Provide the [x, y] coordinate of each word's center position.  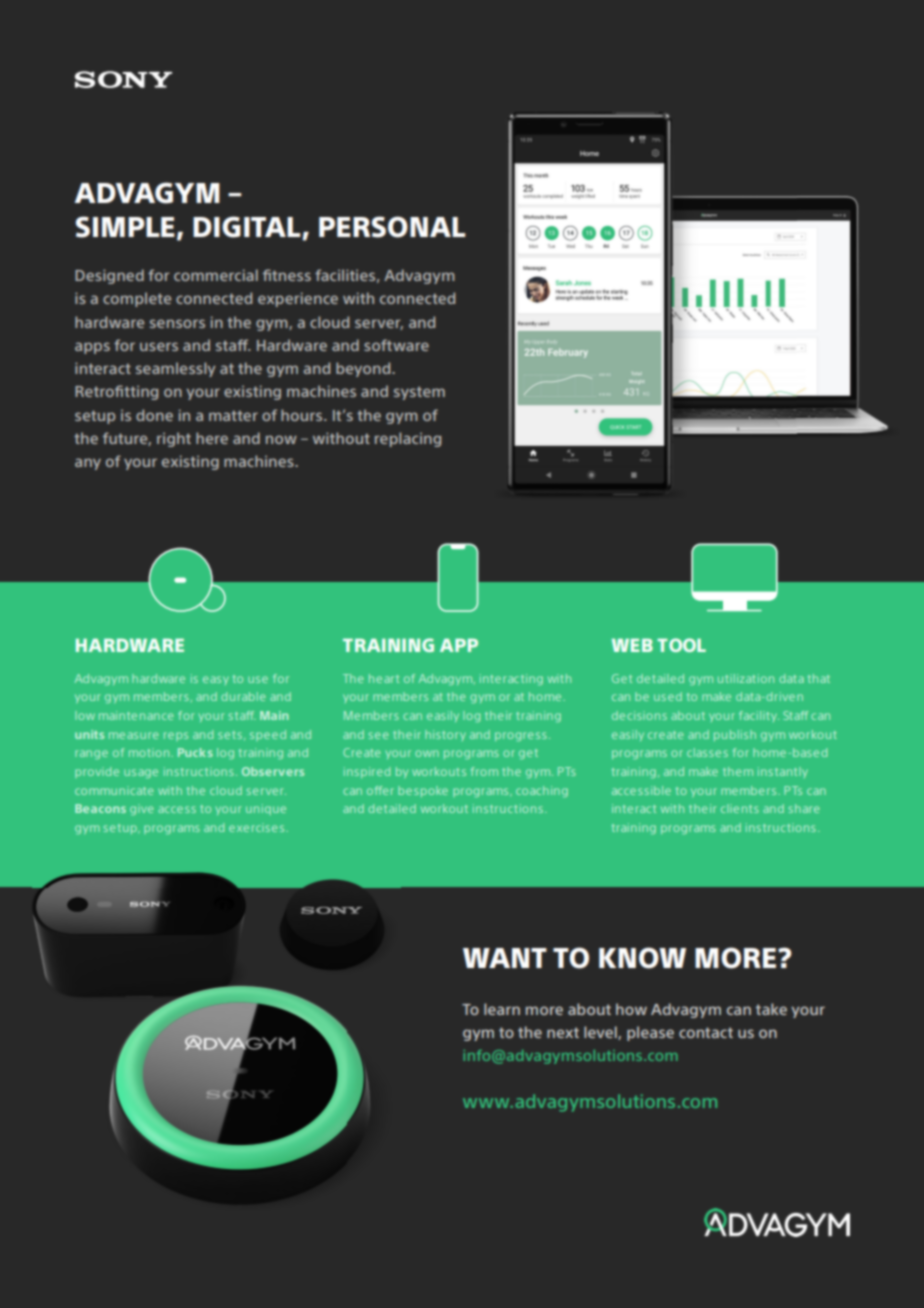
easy [216, 680]
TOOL [681, 645]
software [396, 345]
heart [384, 678]
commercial [216, 275]
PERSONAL [392, 227]
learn [502, 1009]
